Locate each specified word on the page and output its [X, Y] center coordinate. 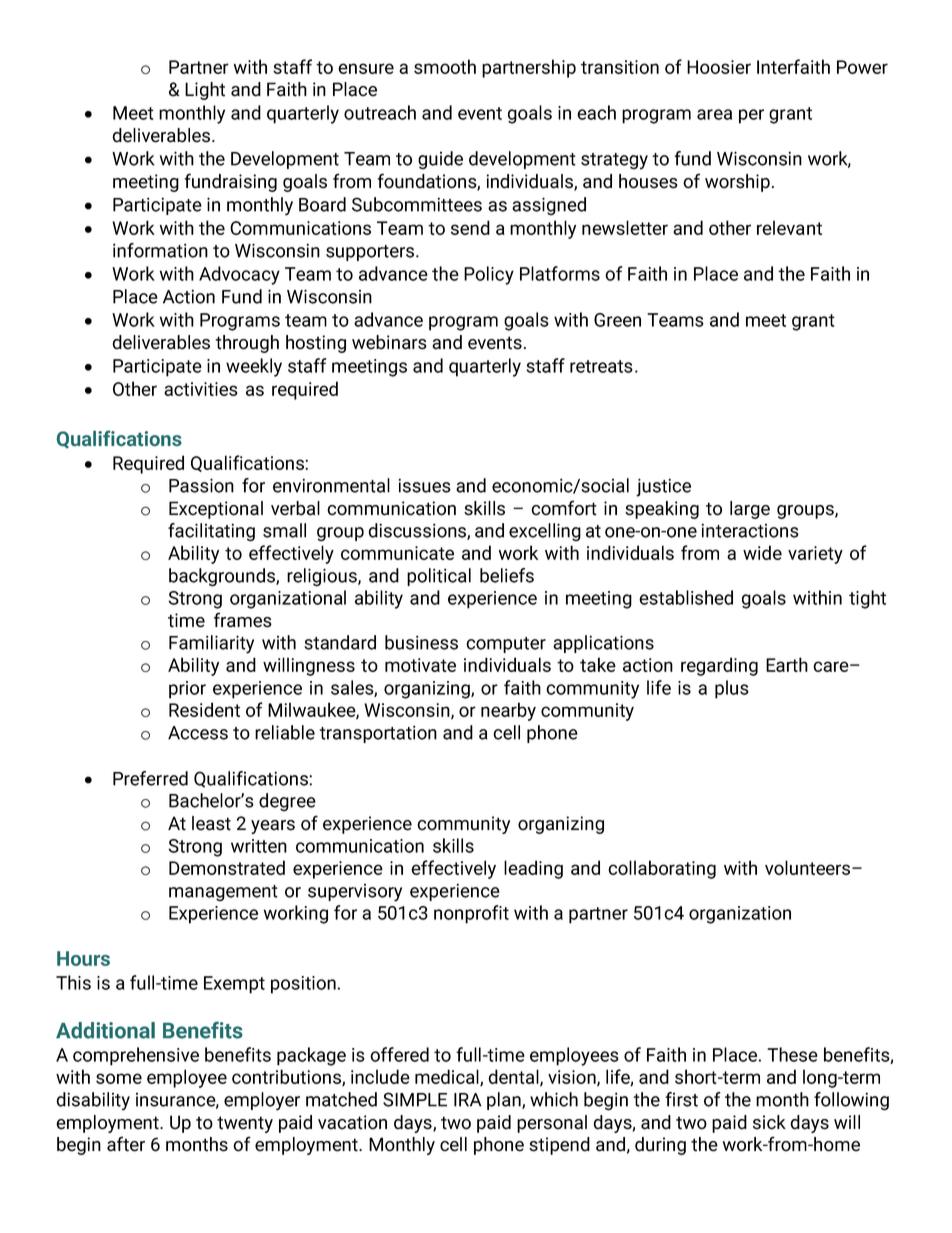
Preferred [150, 778]
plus [732, 689]
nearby [508, 711]
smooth [445, 66]
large [750, 510]
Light [205, 91]
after [126, 1144]
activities [201, 389]
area [714, 114]
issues [424, 485]
